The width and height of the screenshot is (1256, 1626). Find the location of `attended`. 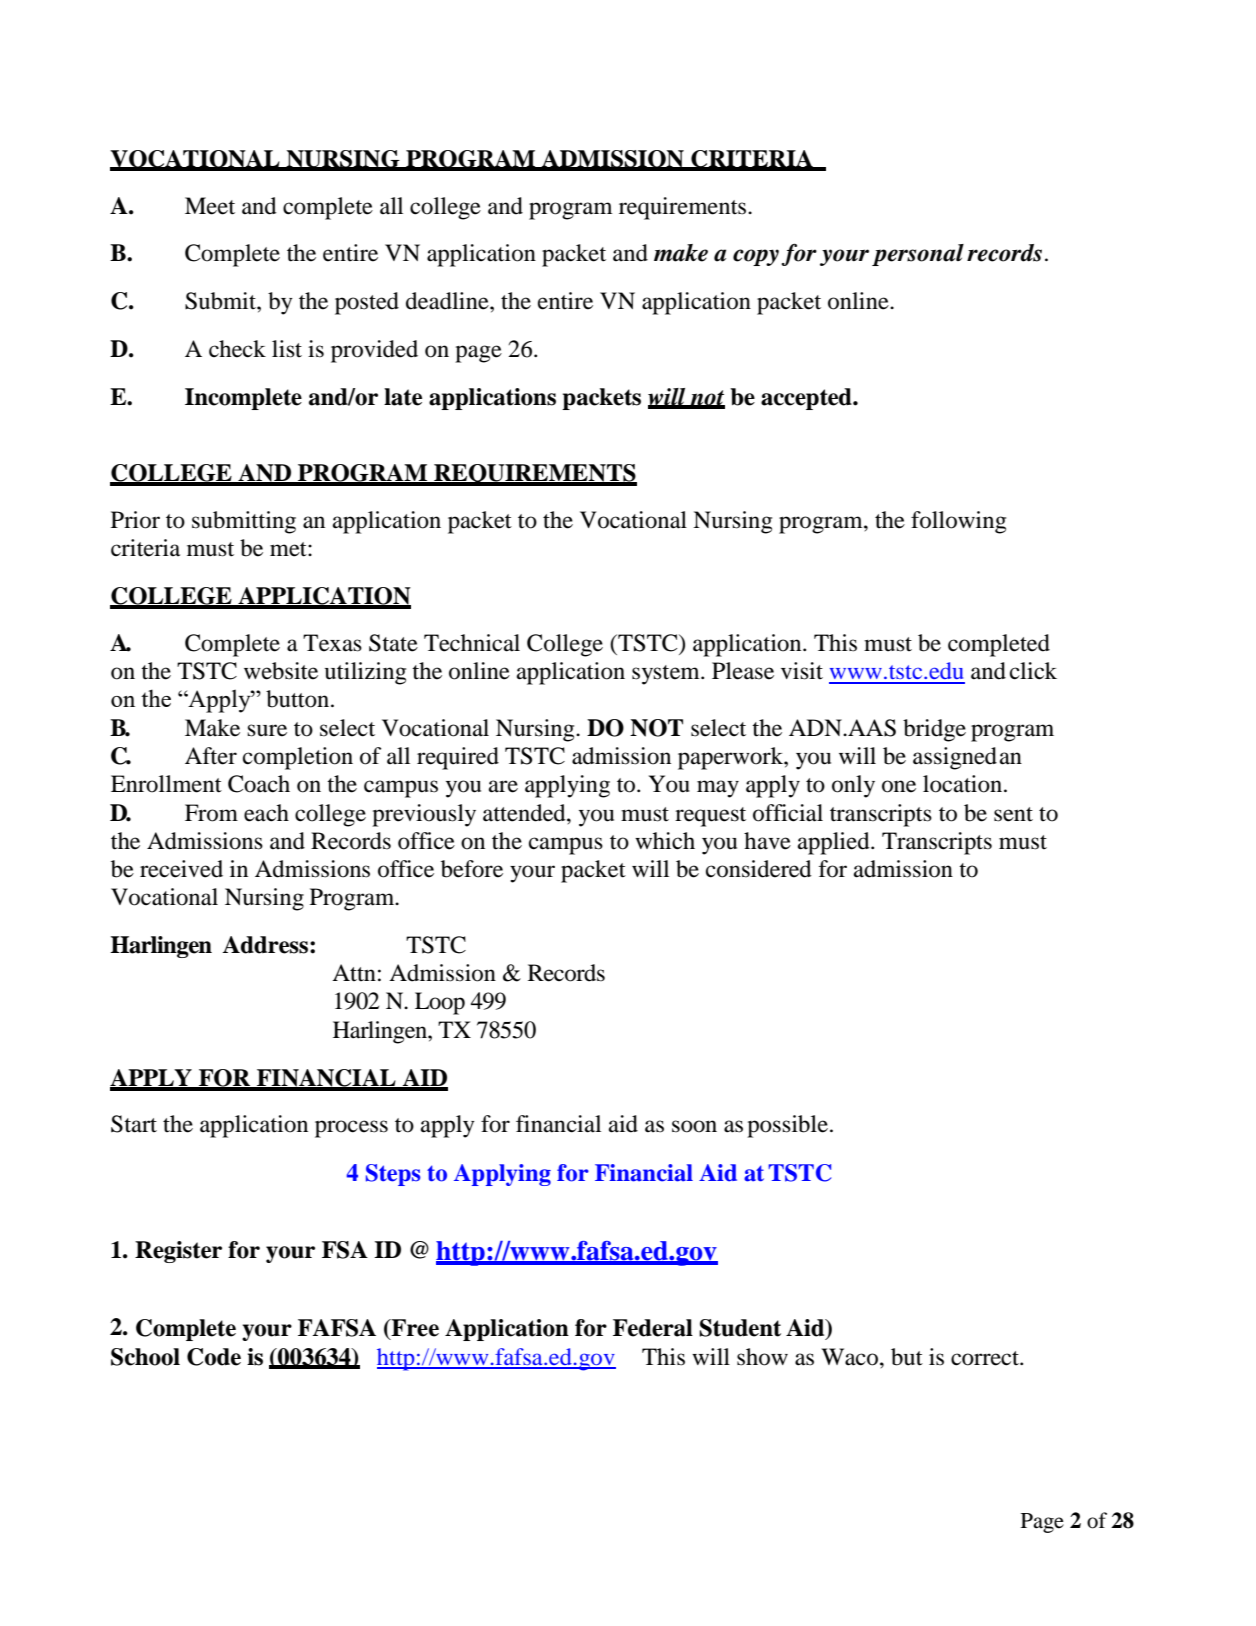

attended is located at coordinates (525, 813).
